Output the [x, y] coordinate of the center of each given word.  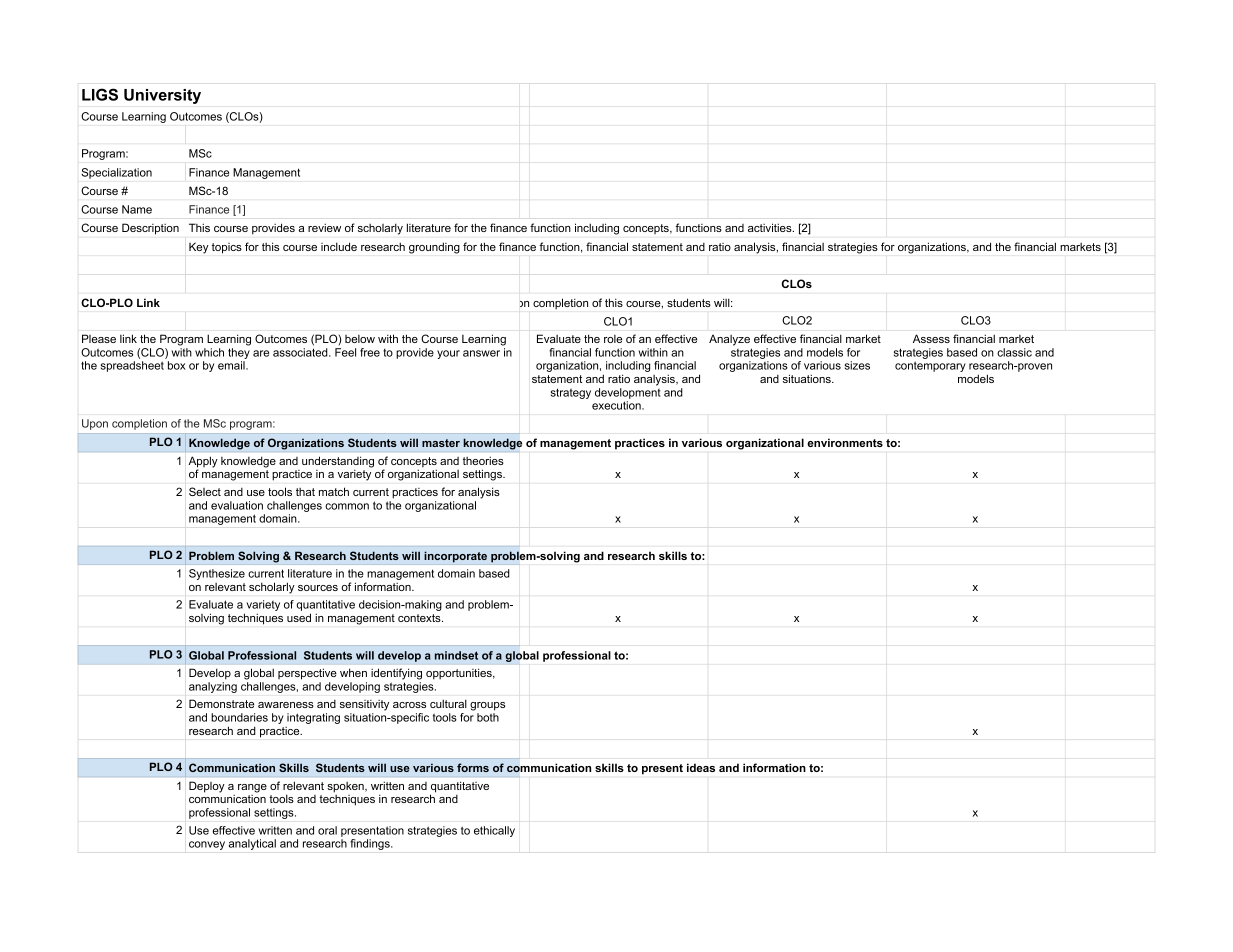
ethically [494, 831]
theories [483, 460]
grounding [434, 248]
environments [845, 442]
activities [771, 227]
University [162, 96]
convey [207, 845]
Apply [203, 463]
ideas [701, 767]
